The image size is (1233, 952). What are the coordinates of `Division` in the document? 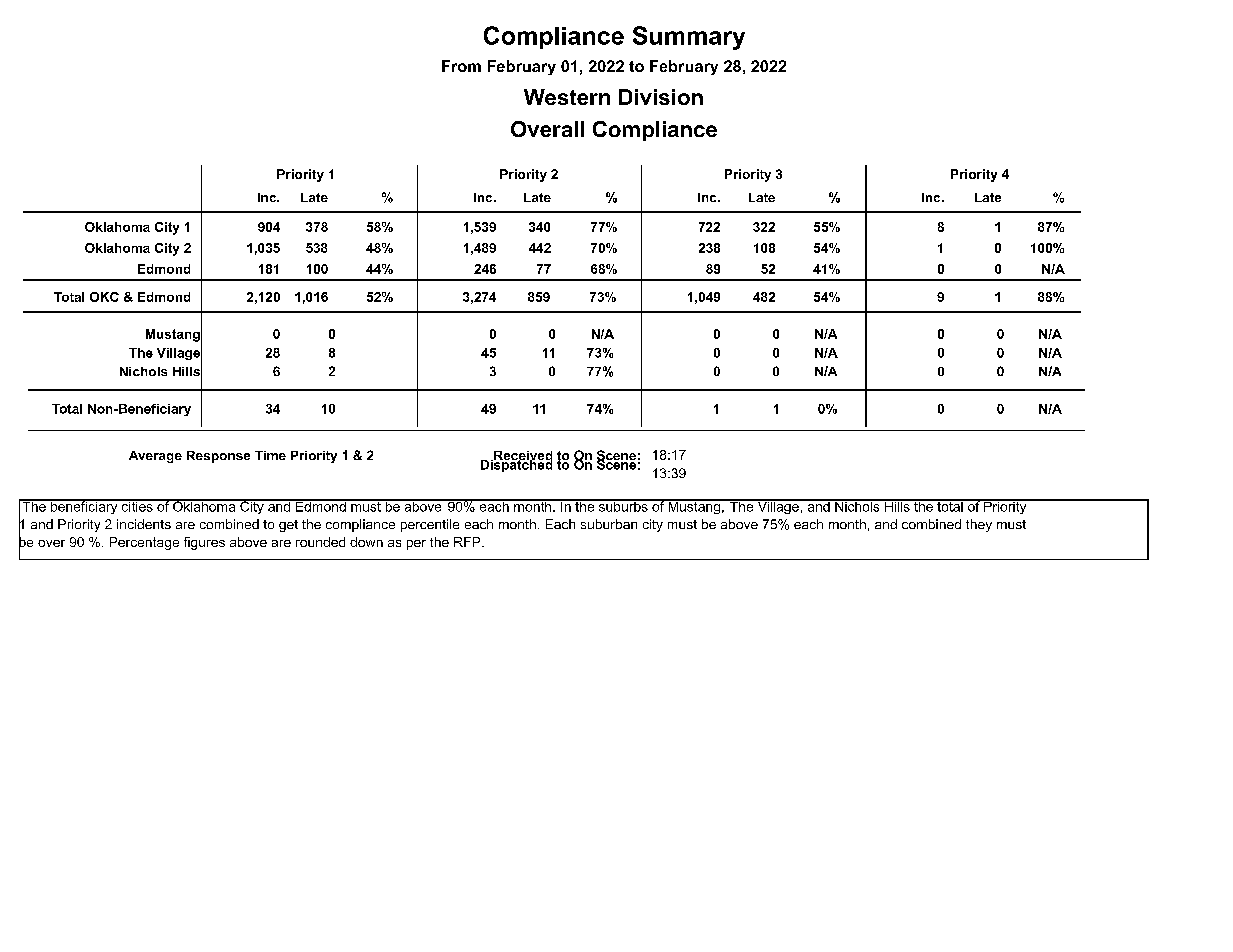 It's located at (661, 97).
